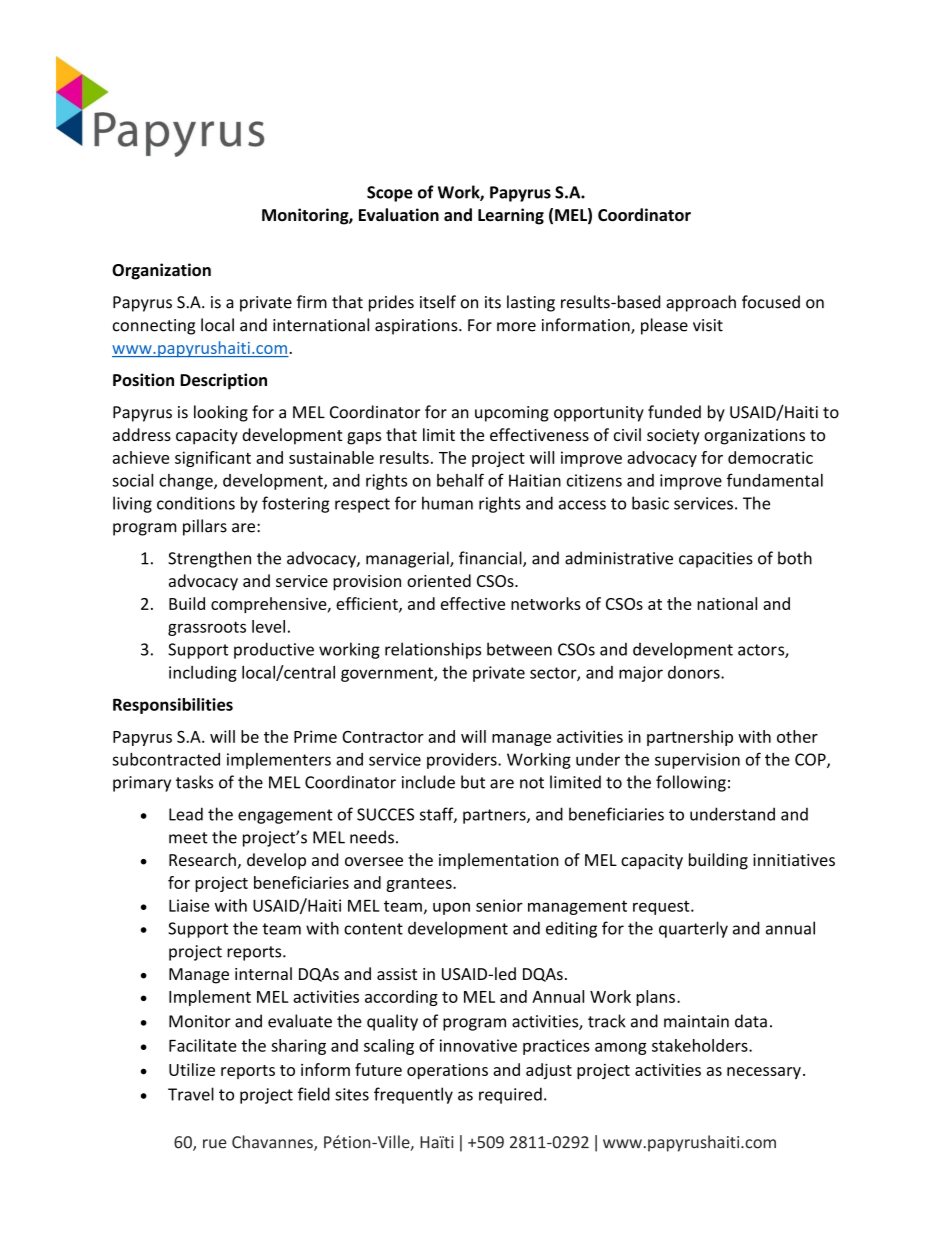 The width and height of the document is (952, 1233). What do you see at coordinates (191, 1094) in the document?
I see `Travel` at bounding box center [191, 1094].
